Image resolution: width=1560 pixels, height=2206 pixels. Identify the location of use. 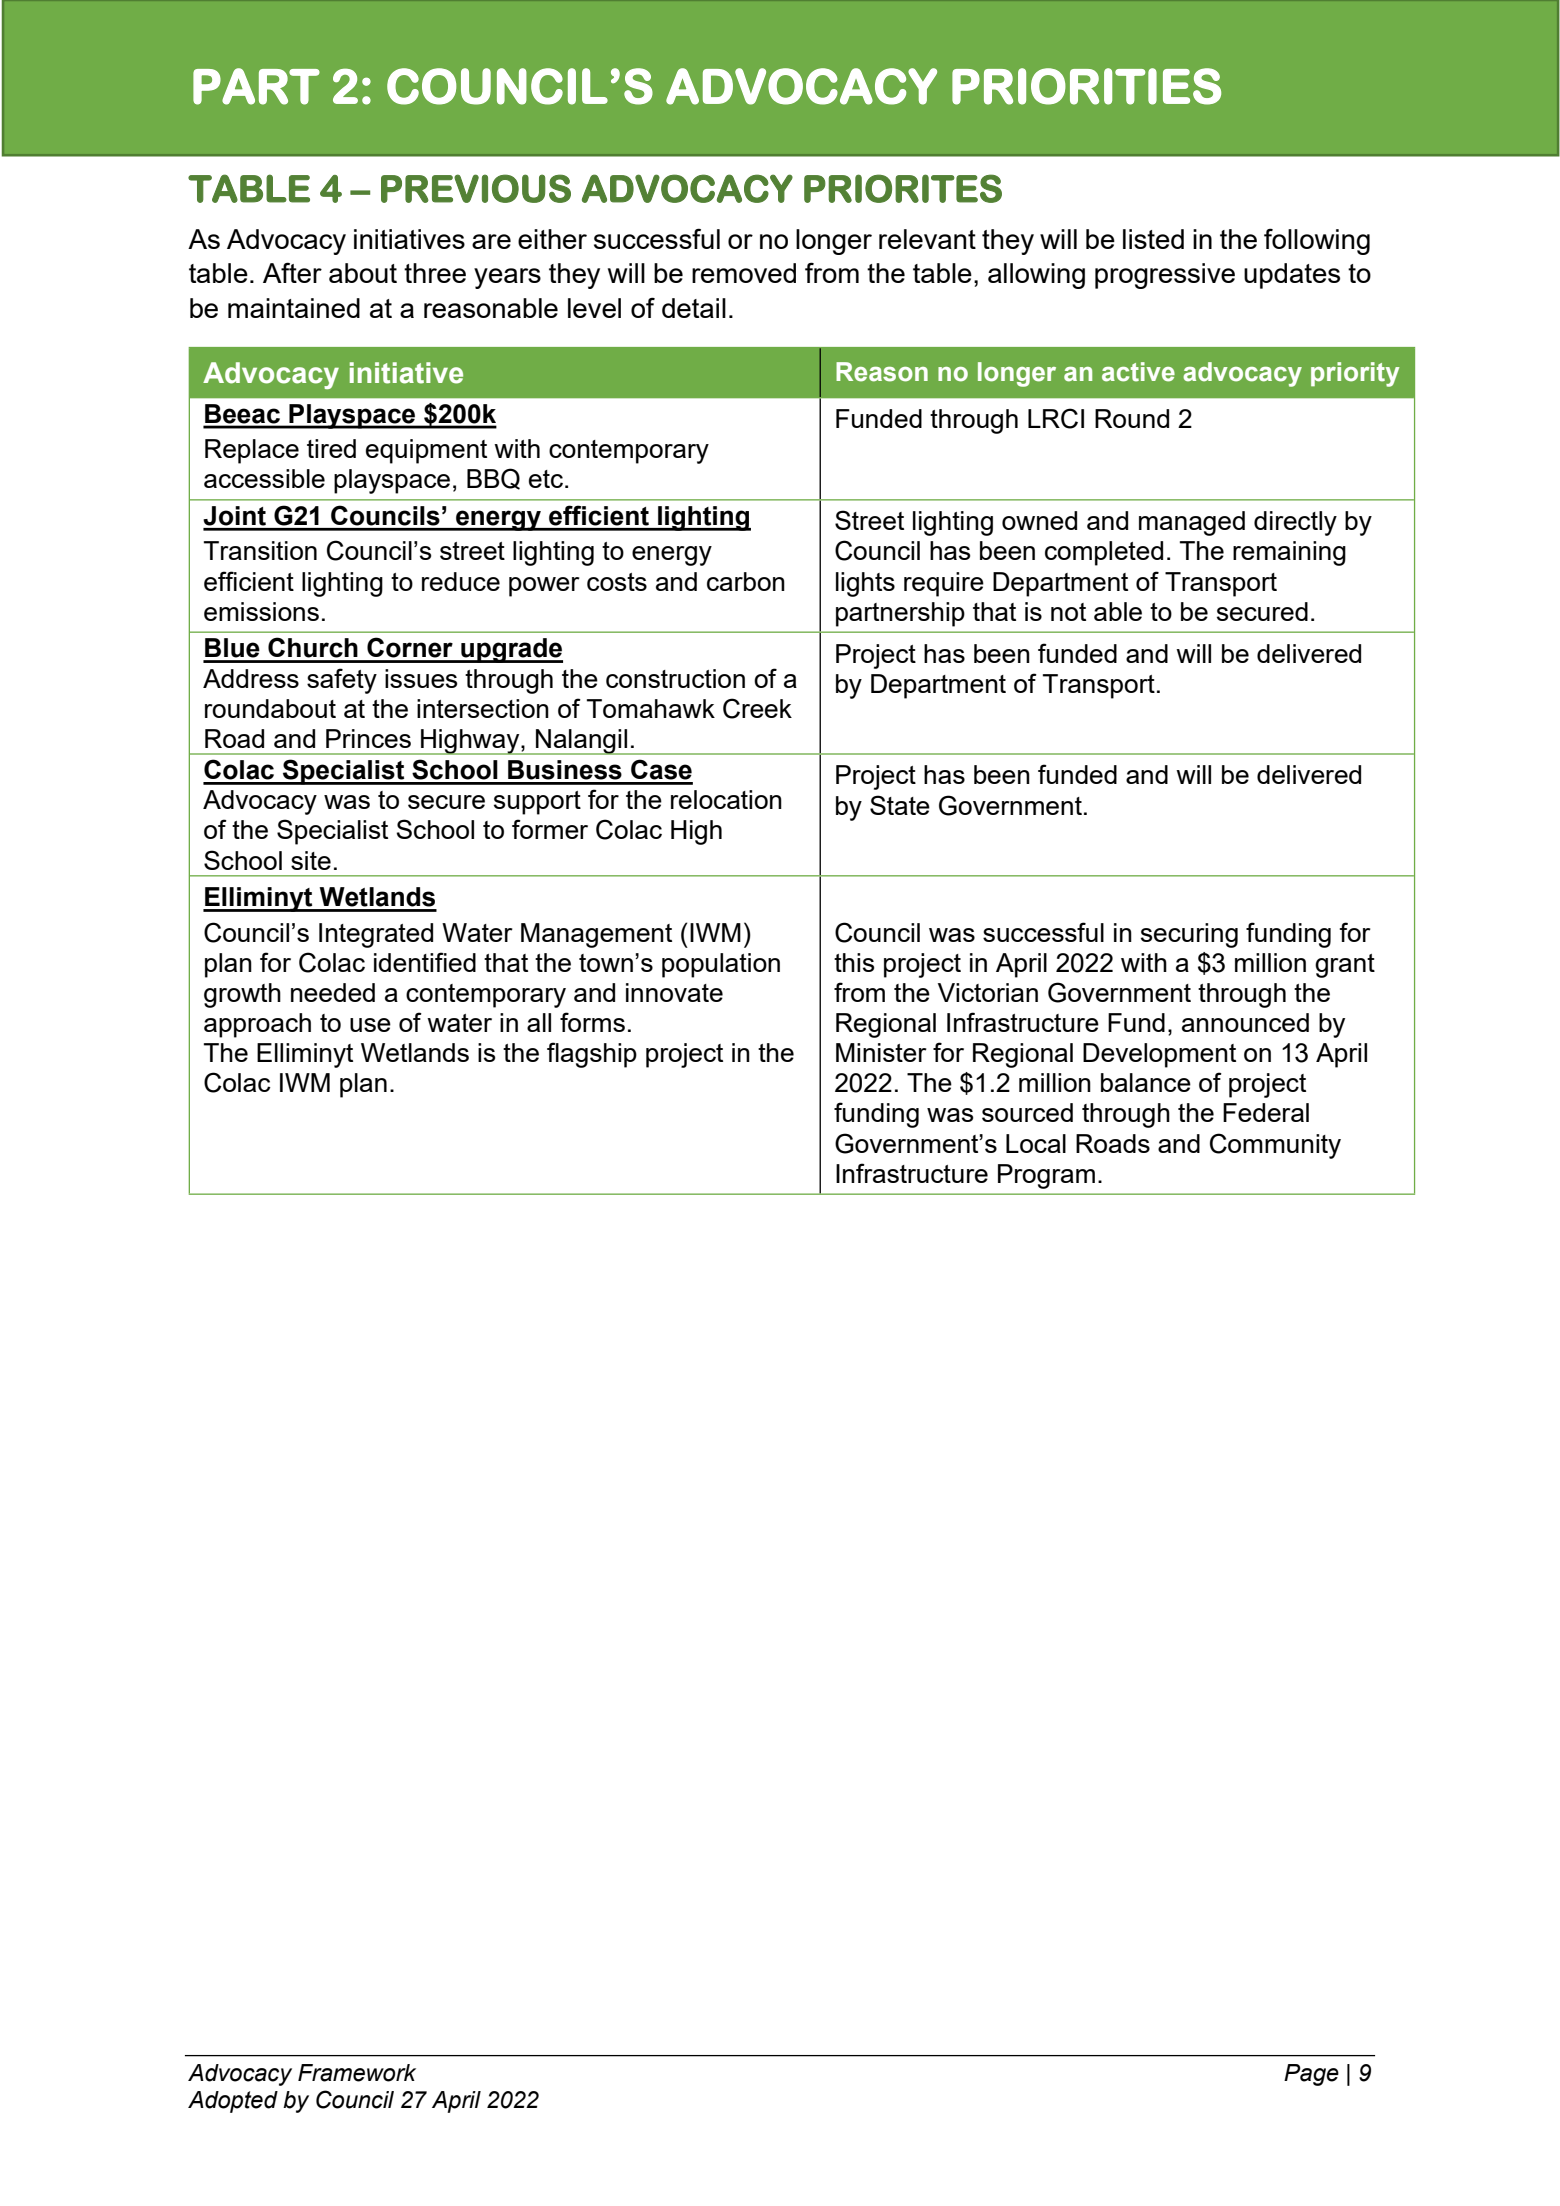
(370, 1025).
